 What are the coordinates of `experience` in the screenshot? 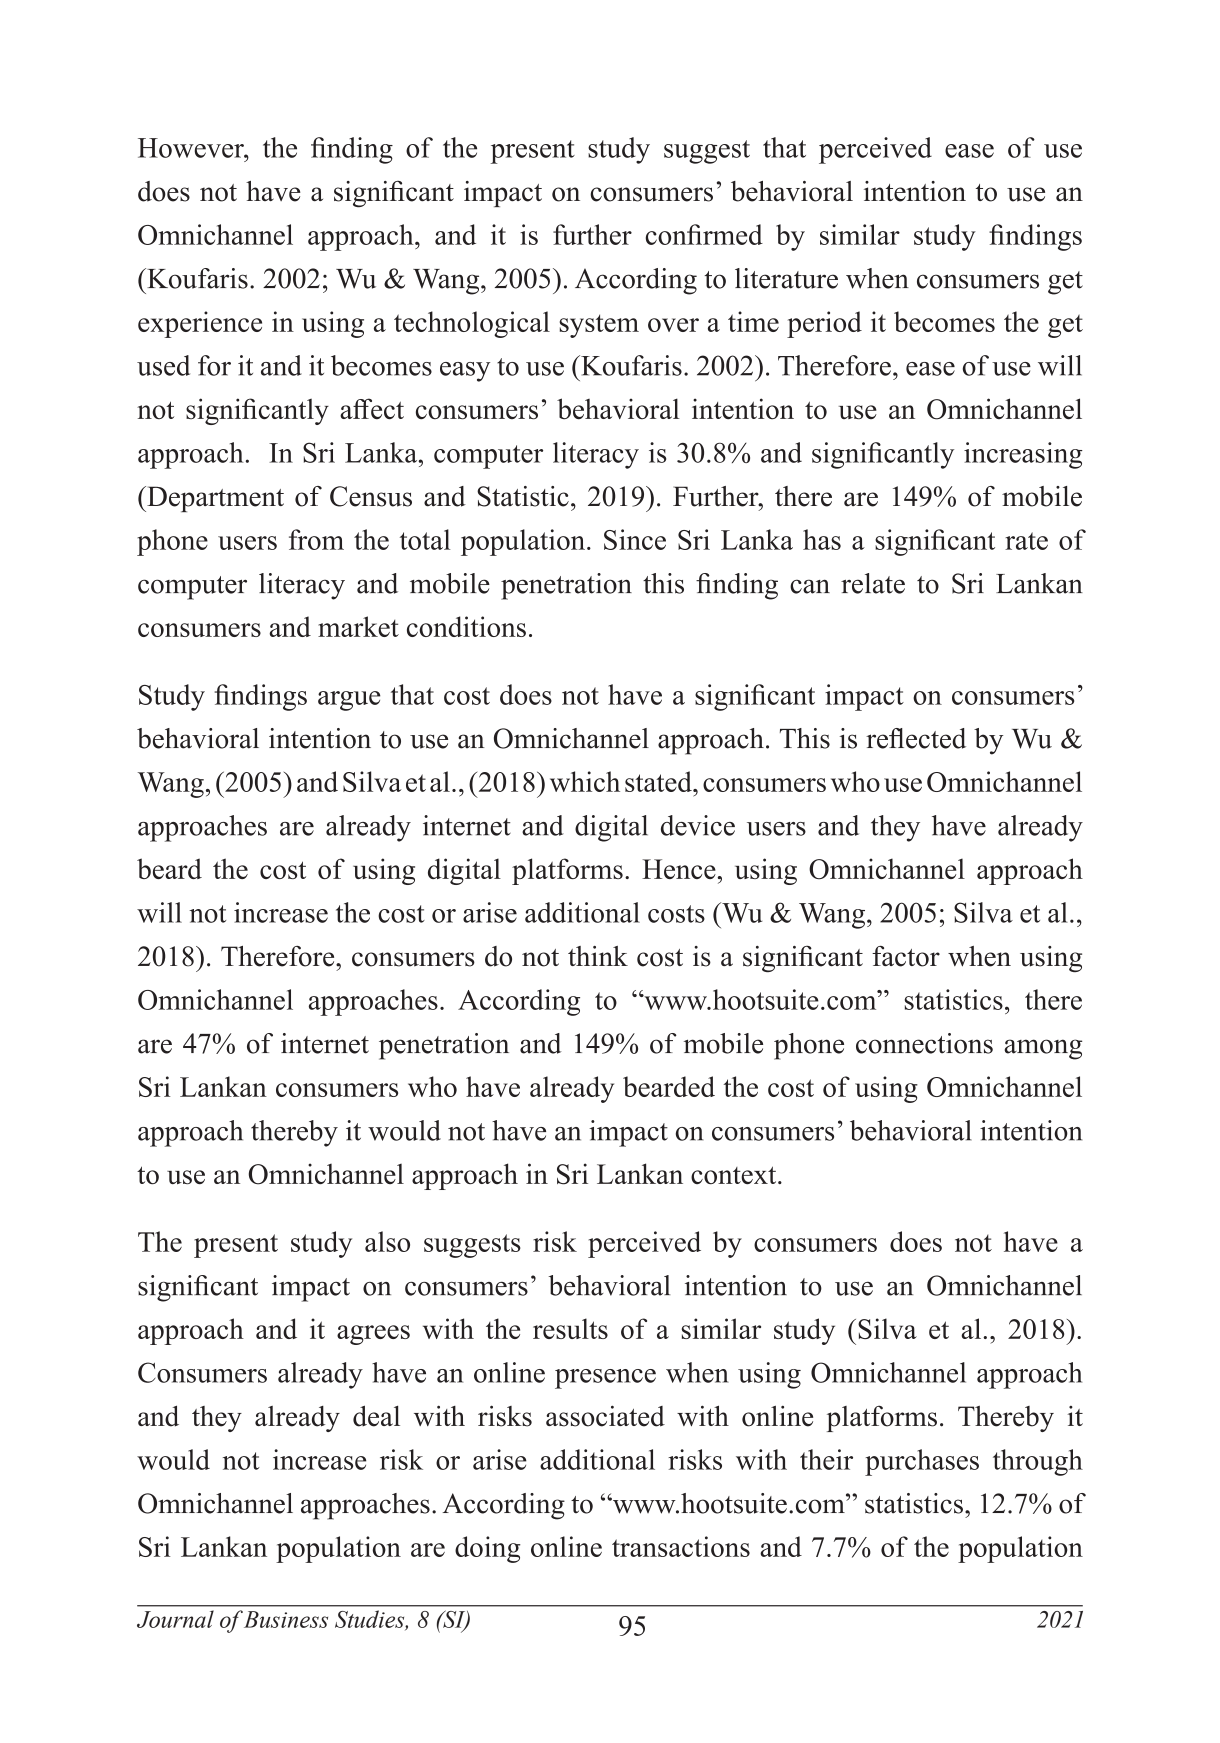 It's located at (200, 324).
